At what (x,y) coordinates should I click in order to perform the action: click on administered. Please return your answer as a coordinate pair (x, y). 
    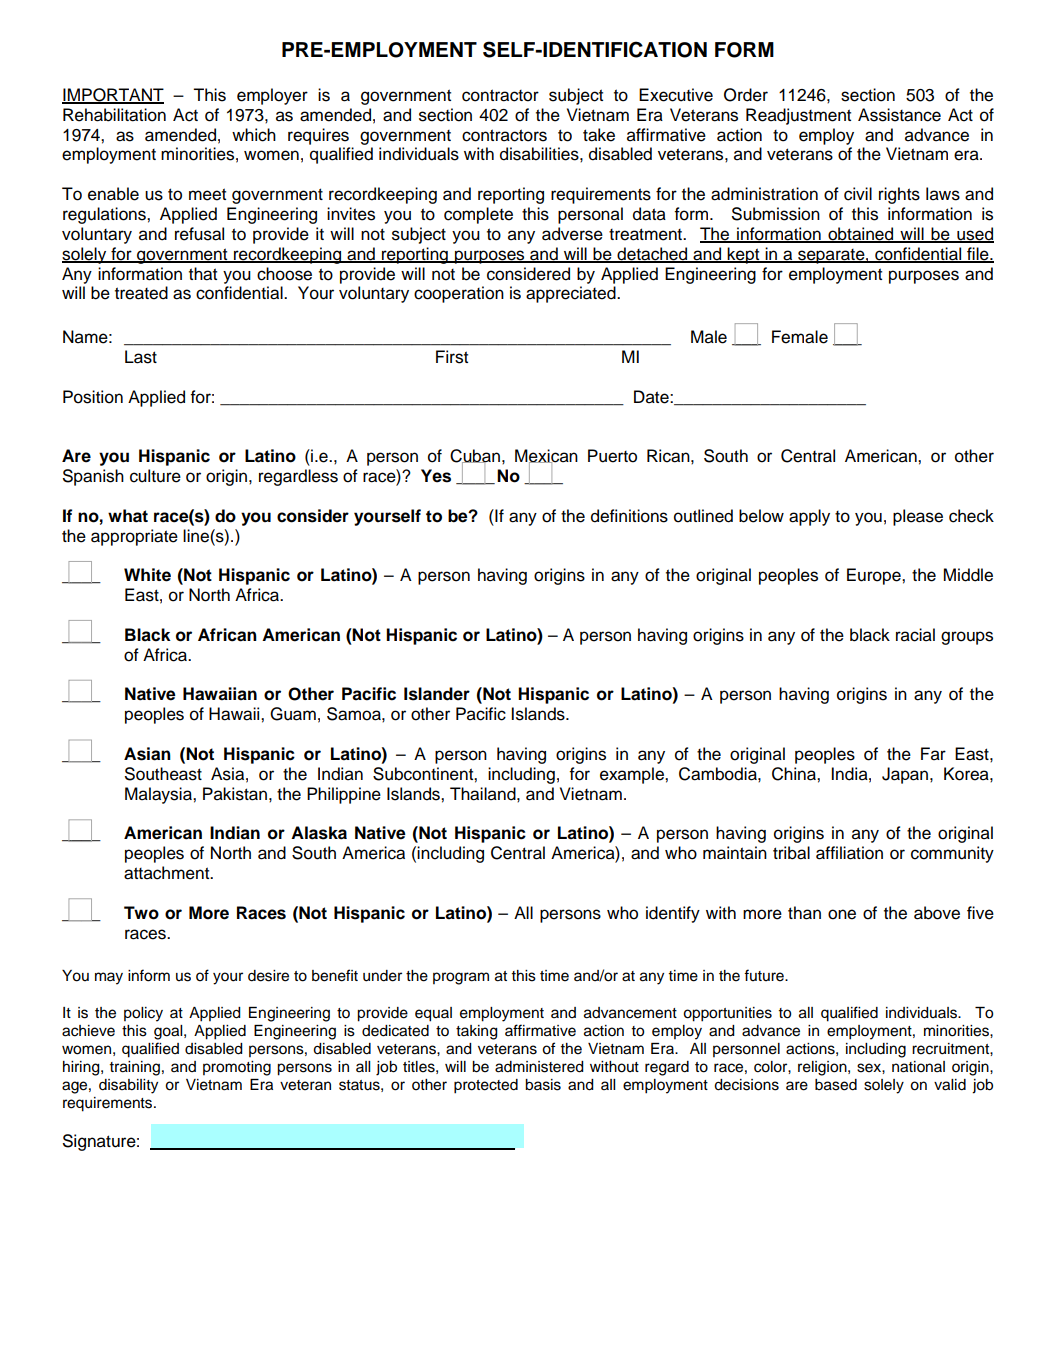
    Looking at the image, I should click on (539, 1067).
